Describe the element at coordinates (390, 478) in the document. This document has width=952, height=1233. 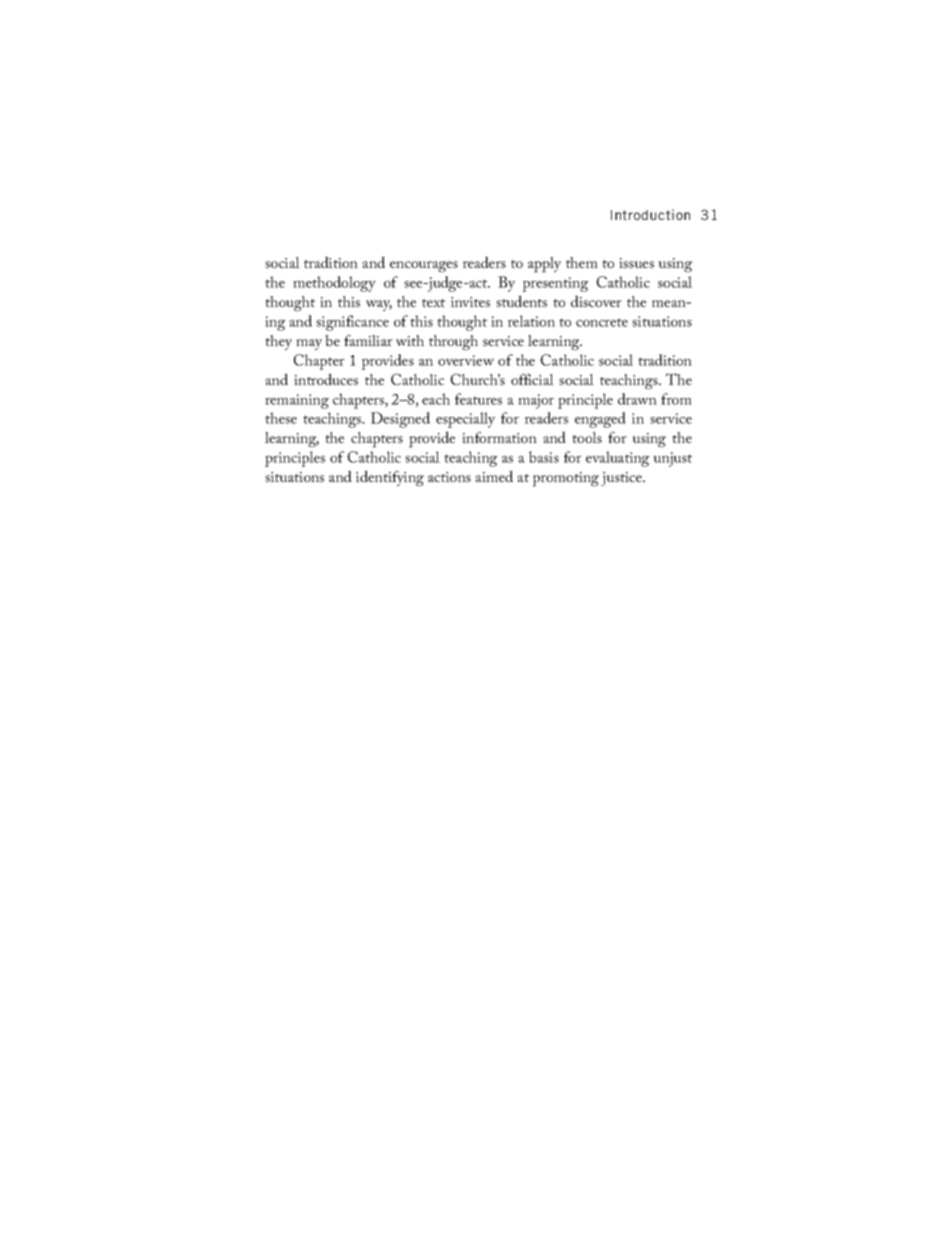
I see `identifying` at that location.
